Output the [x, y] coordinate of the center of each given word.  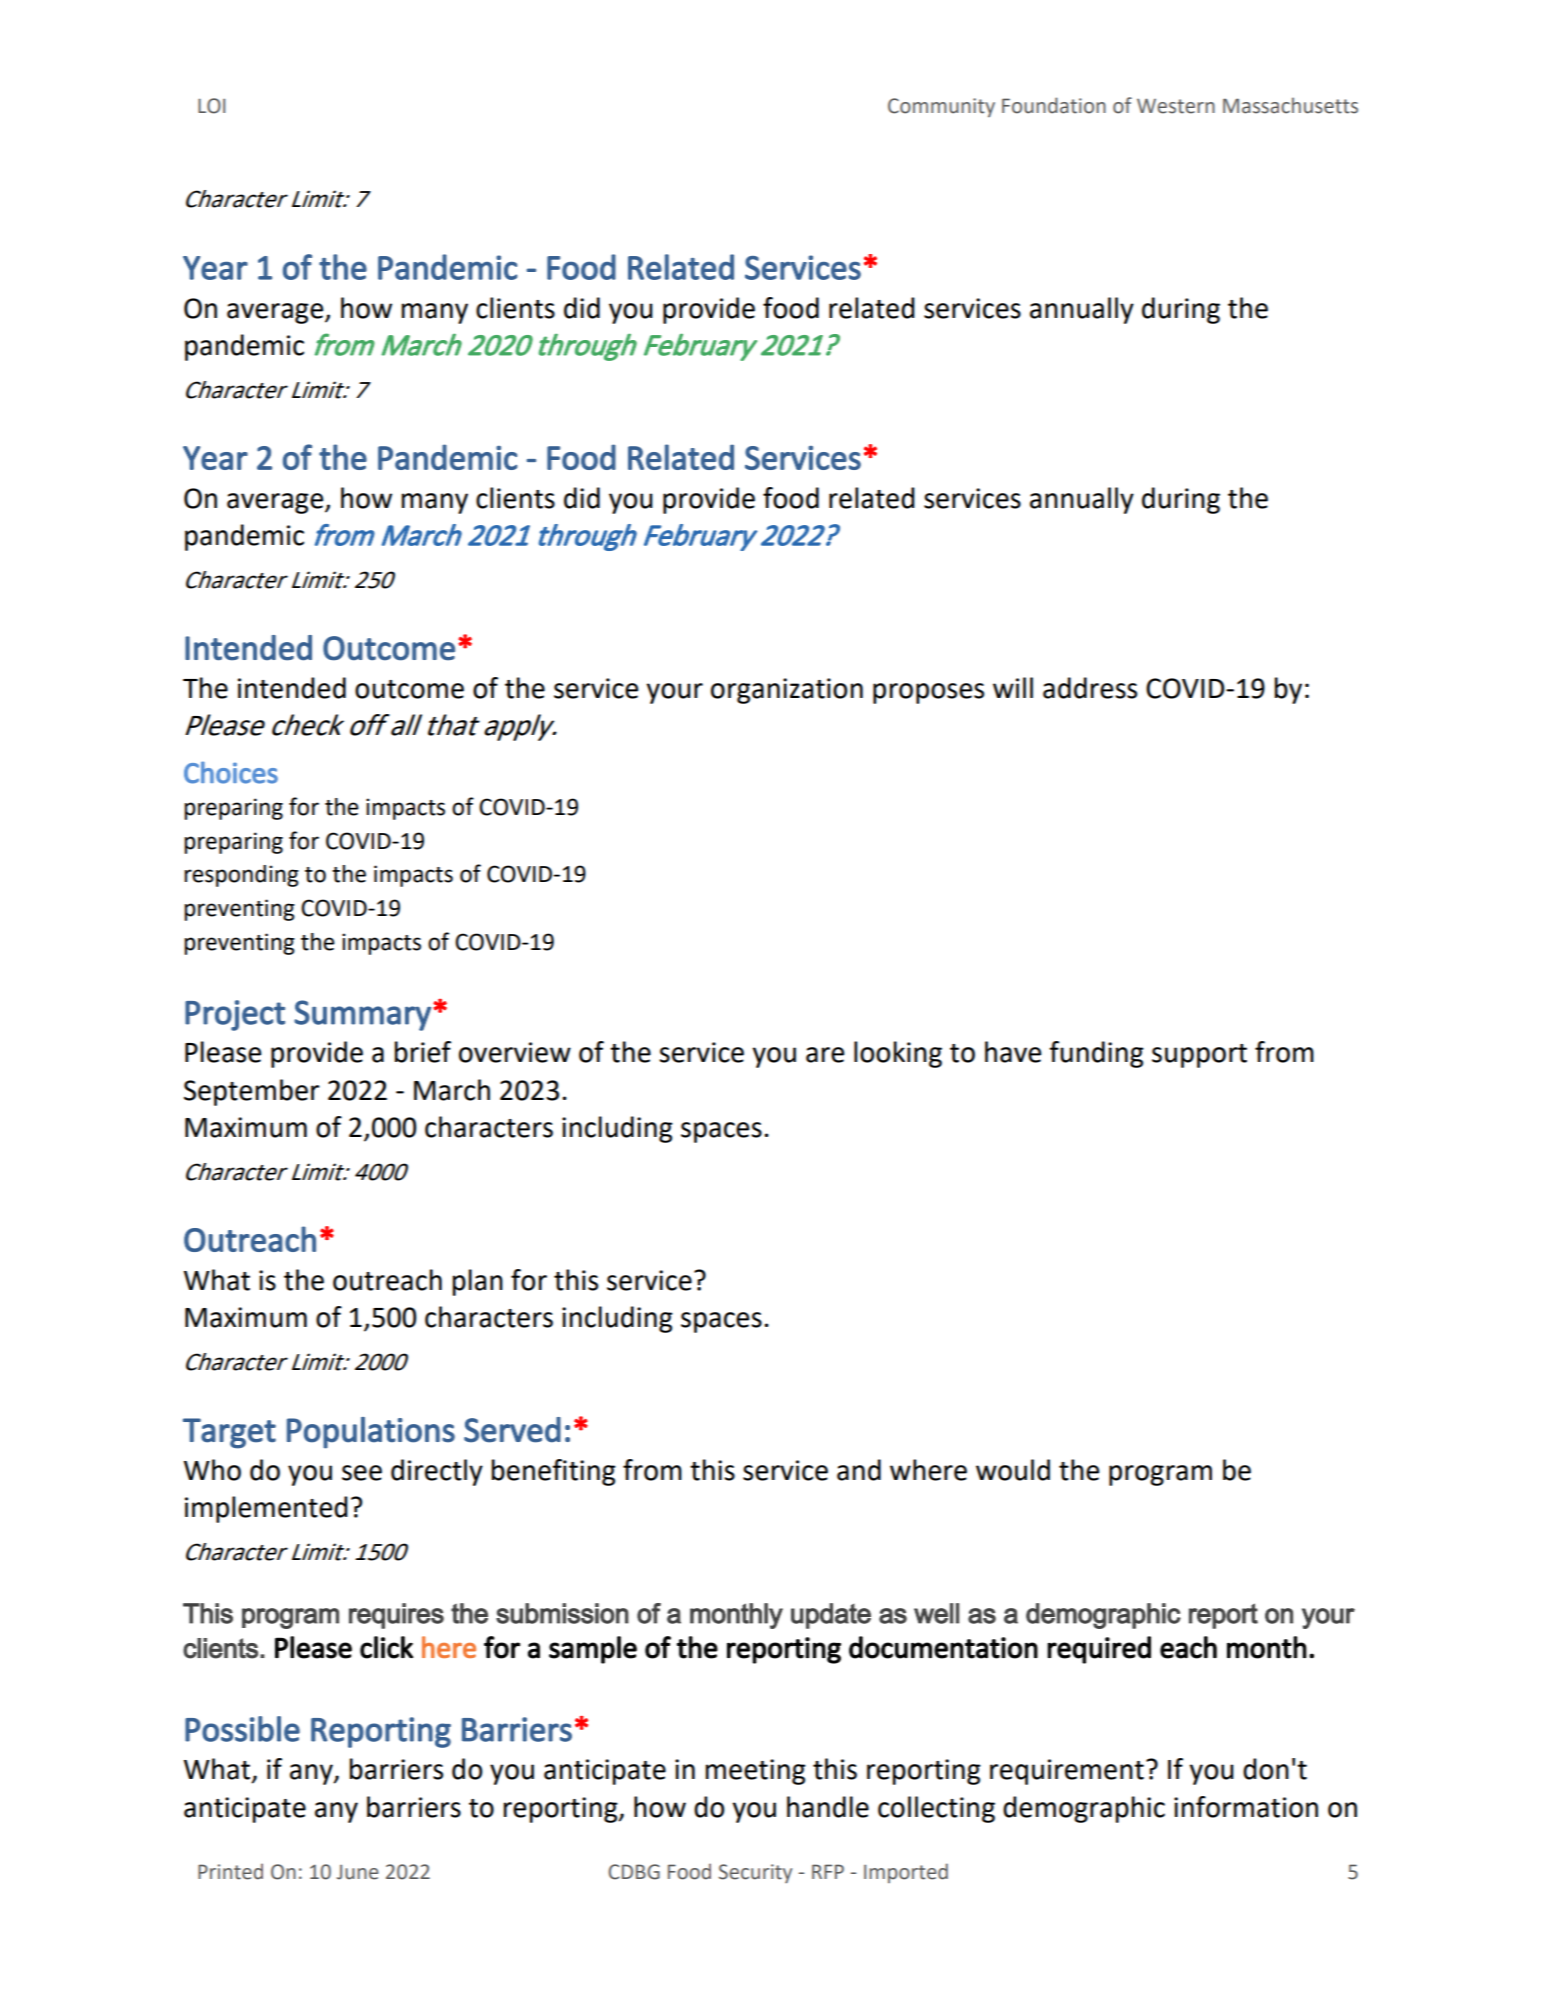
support [1199, 1056]
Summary [362, 1015]
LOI [211, 106]
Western [1176, 106]
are [825, 1055]
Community [941, 107]
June [358, 1872]
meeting [756, 1772]
